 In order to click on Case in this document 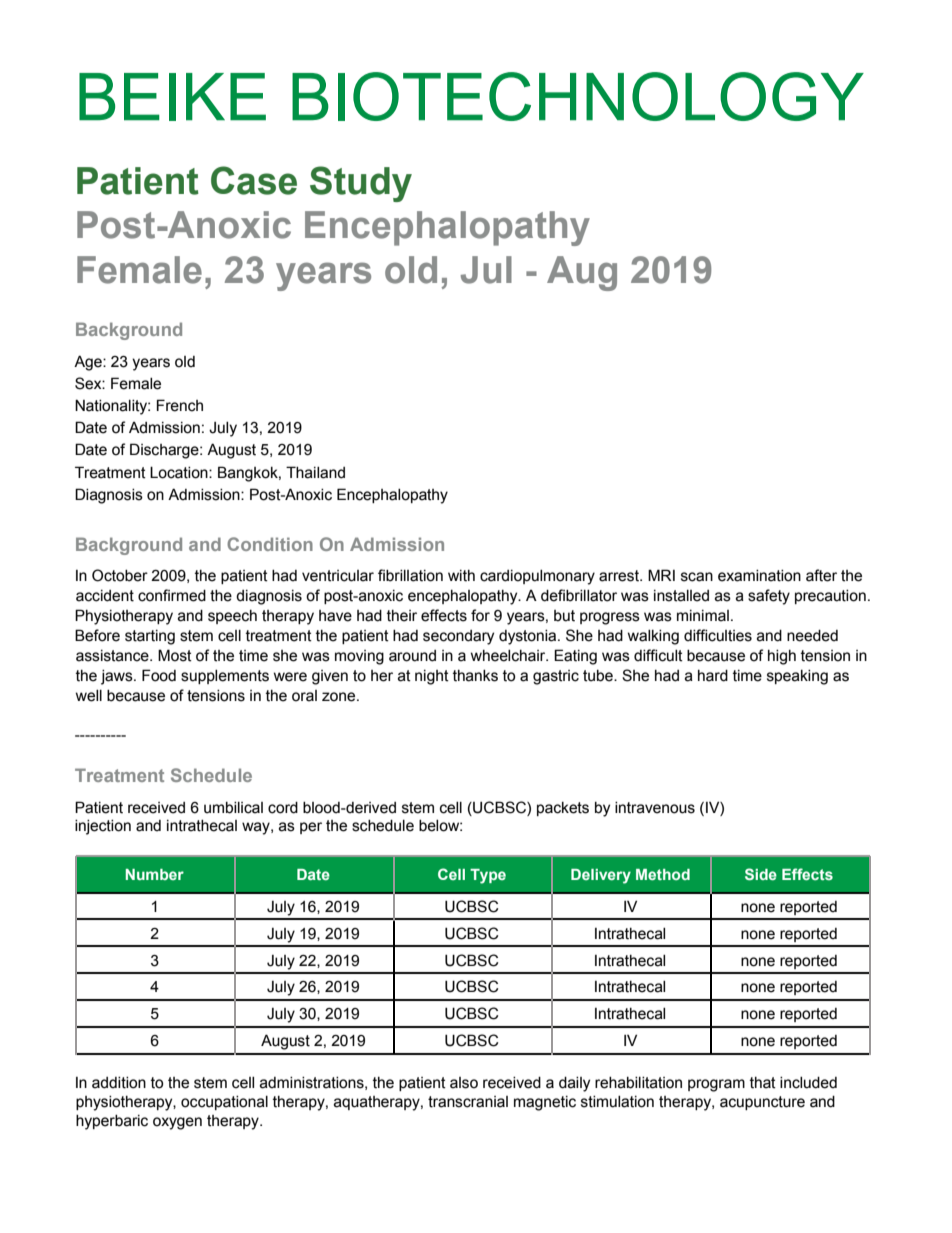, I will do `click(254, 180)`.
